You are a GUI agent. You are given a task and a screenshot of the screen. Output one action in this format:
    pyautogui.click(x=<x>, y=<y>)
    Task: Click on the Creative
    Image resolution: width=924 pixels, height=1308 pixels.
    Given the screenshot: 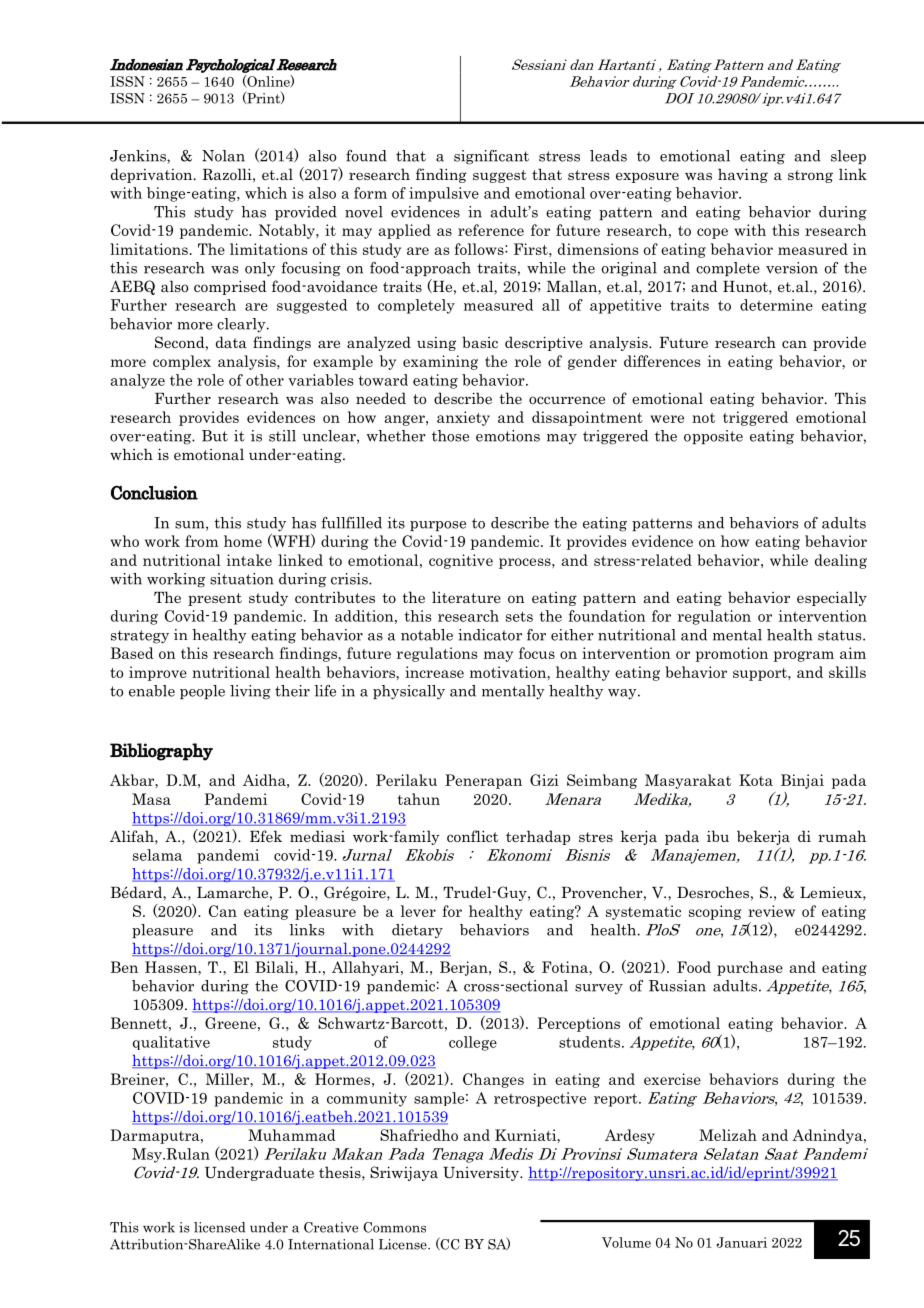 What is the action you would take?
    pyautogui.click(x=331, y=1227)
